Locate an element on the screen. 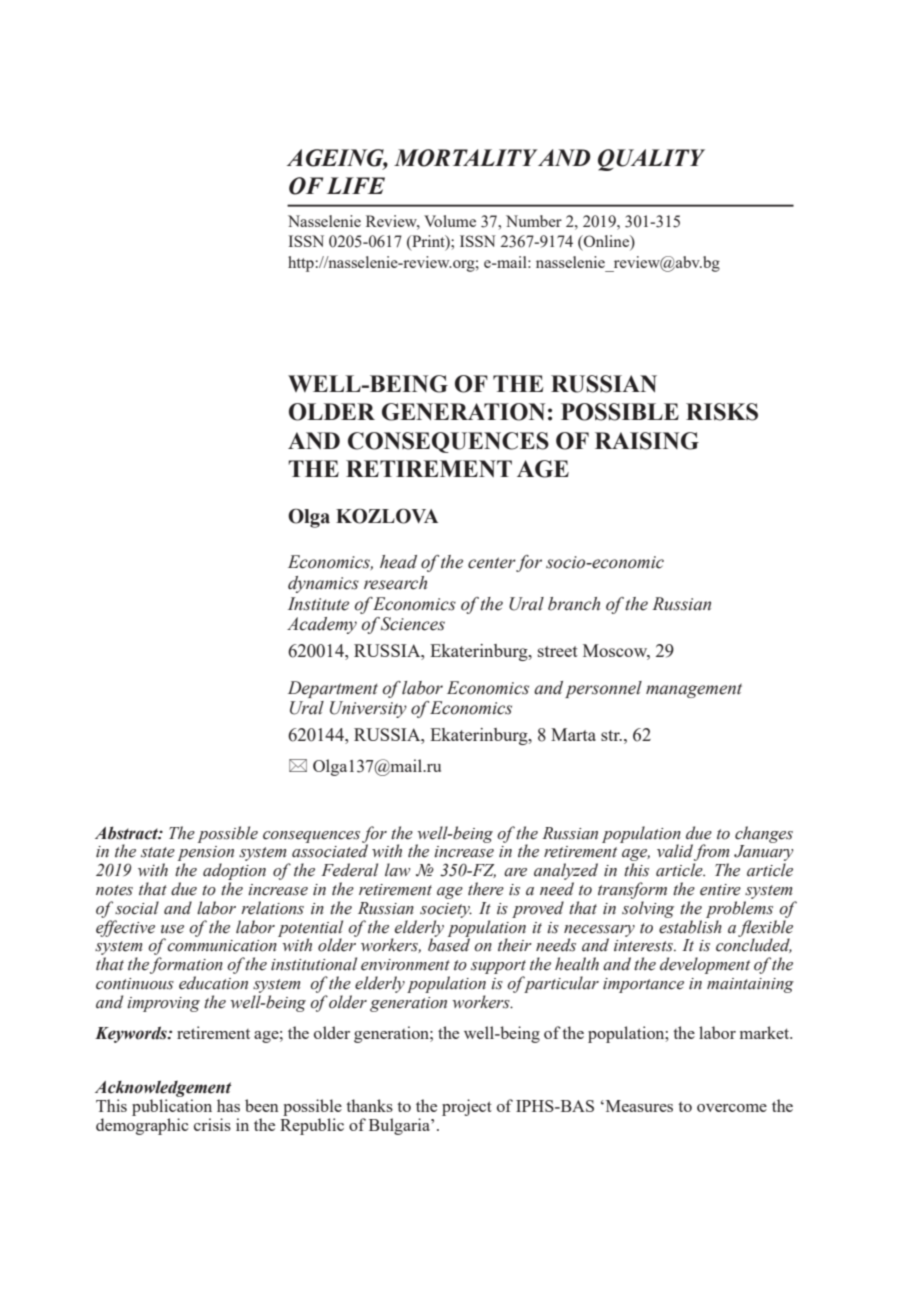 The image size is (916, 1316). Volume is located at coordinates (450, 221).
